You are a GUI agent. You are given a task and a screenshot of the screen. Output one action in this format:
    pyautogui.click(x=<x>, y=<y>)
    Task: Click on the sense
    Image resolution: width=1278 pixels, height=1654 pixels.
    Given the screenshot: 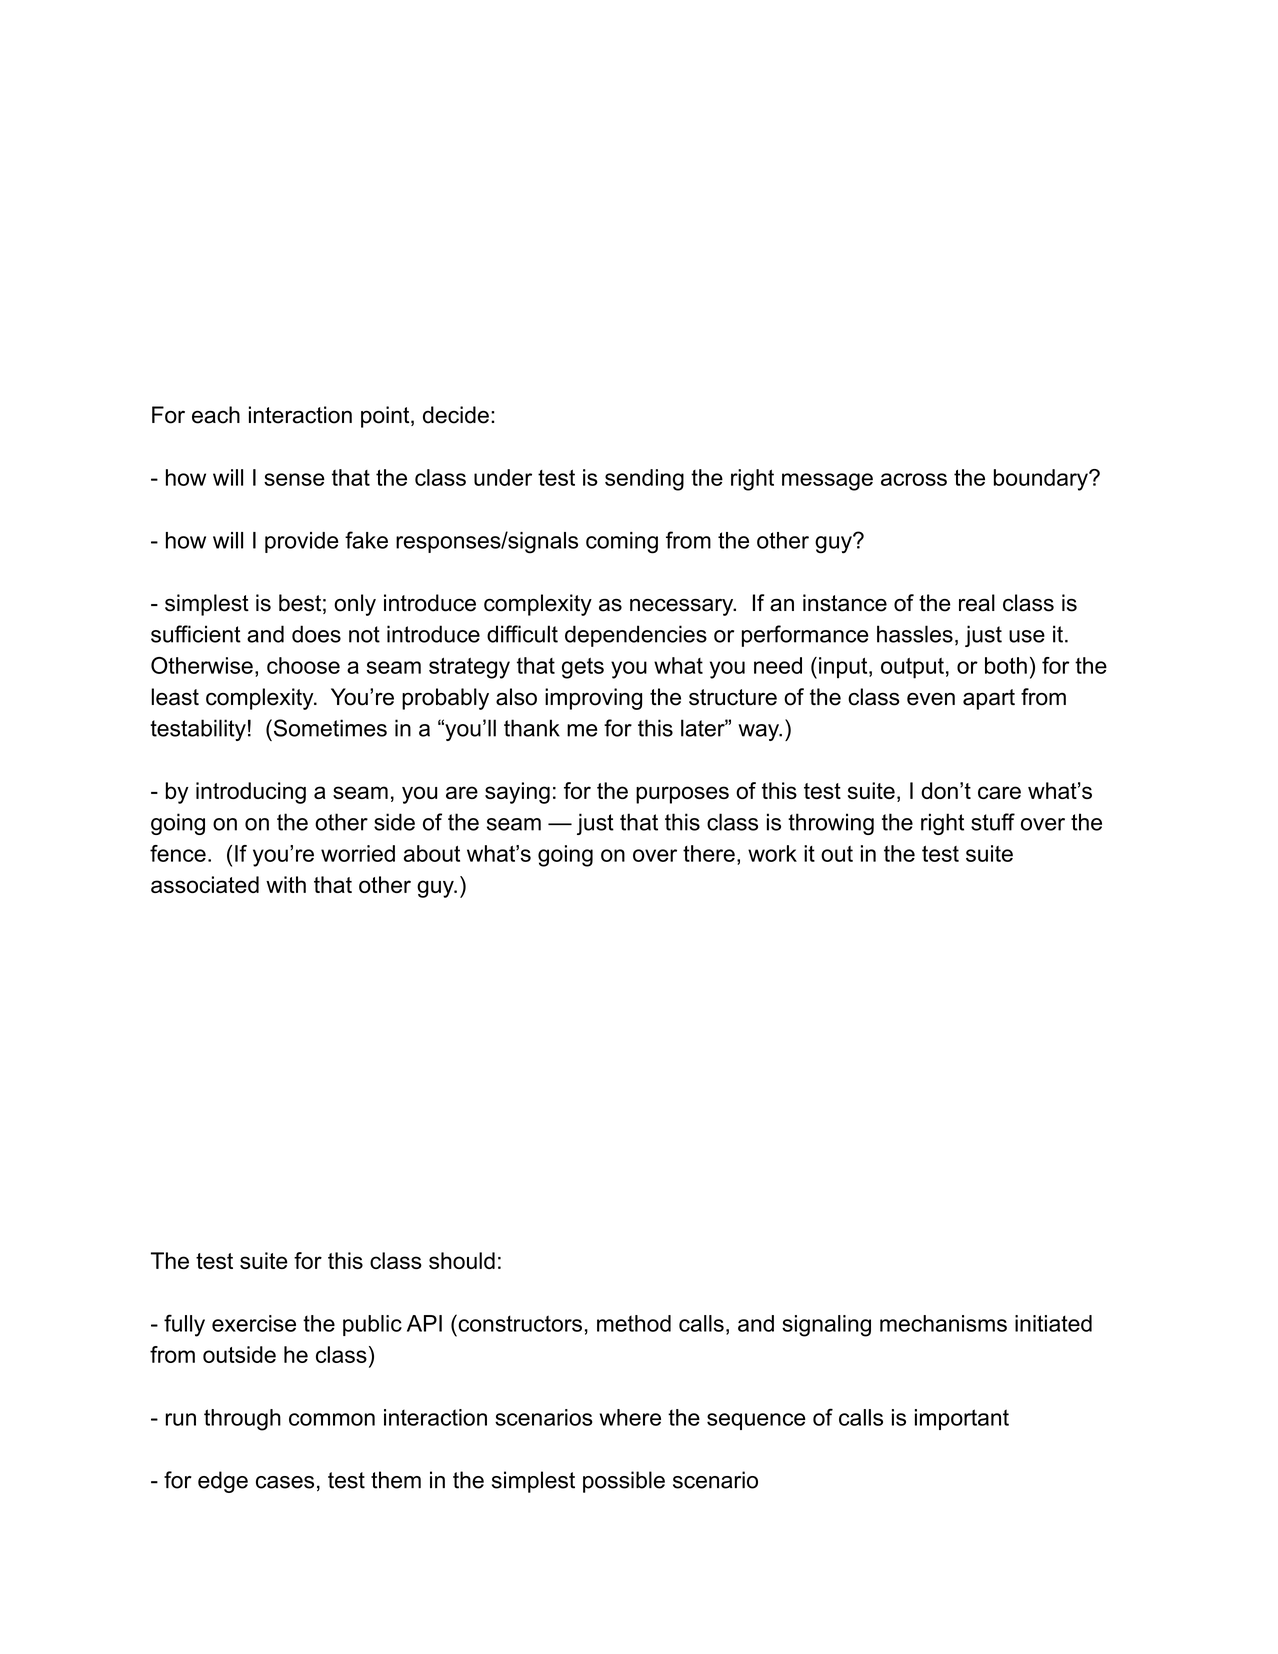 What is the action you would take?
    pyautogui.click(x=294, y=479)
